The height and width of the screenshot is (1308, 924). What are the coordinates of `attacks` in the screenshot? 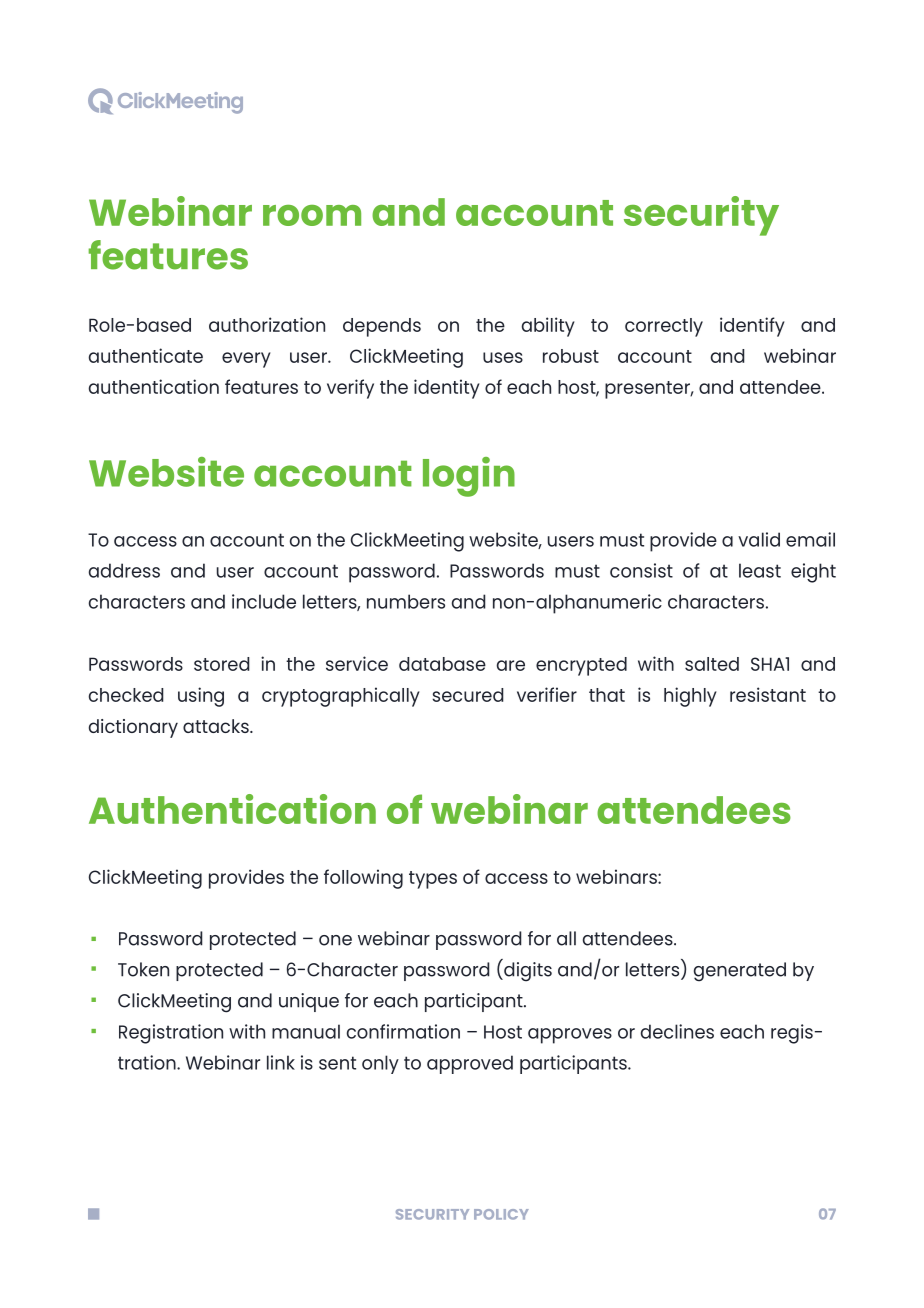 It's located at (217, 726).
